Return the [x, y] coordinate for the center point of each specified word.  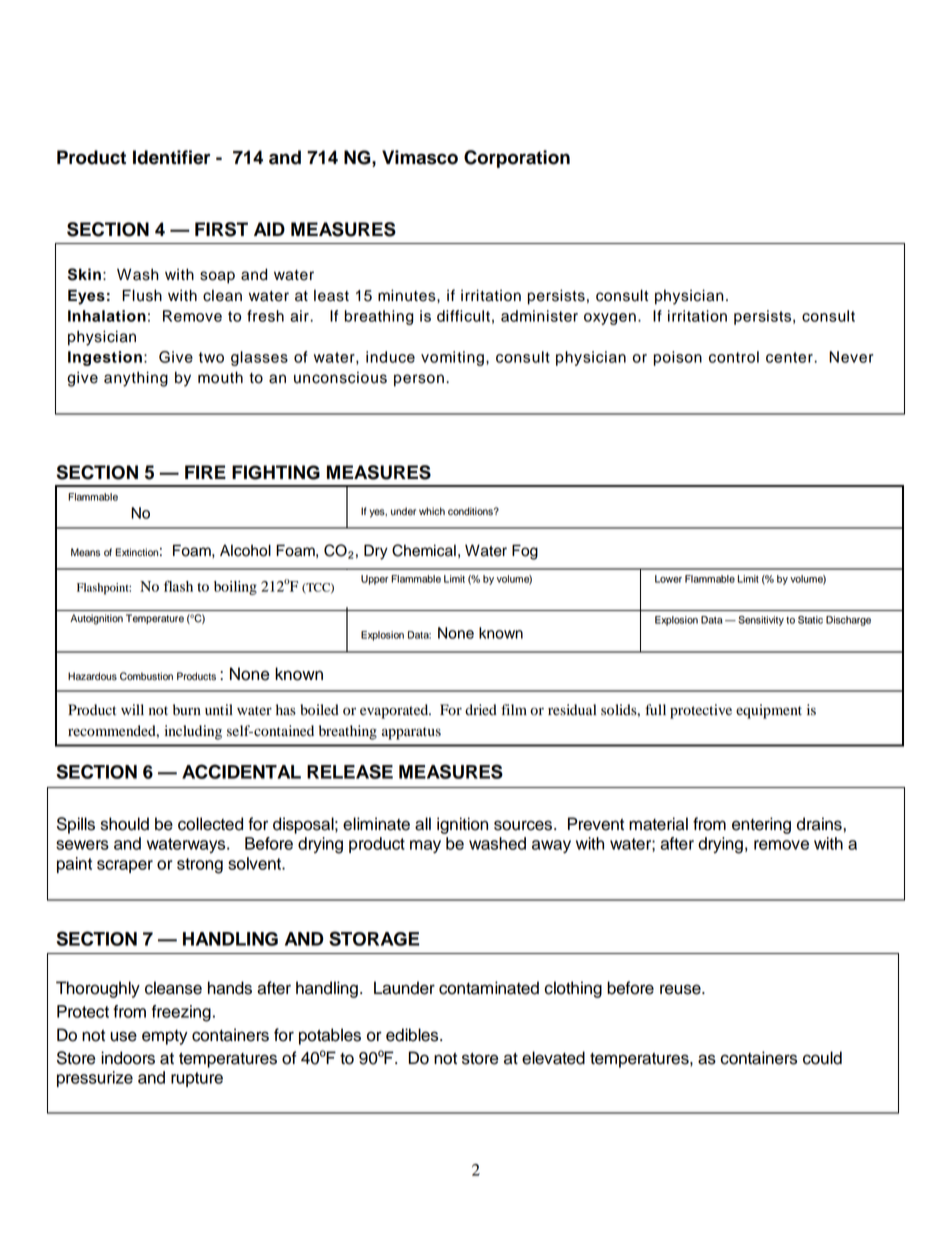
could [822, 1058]
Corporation [517, 159]
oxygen [610, 319]
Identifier [171, 157]
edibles [413, 1035]
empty [165, 1037]
